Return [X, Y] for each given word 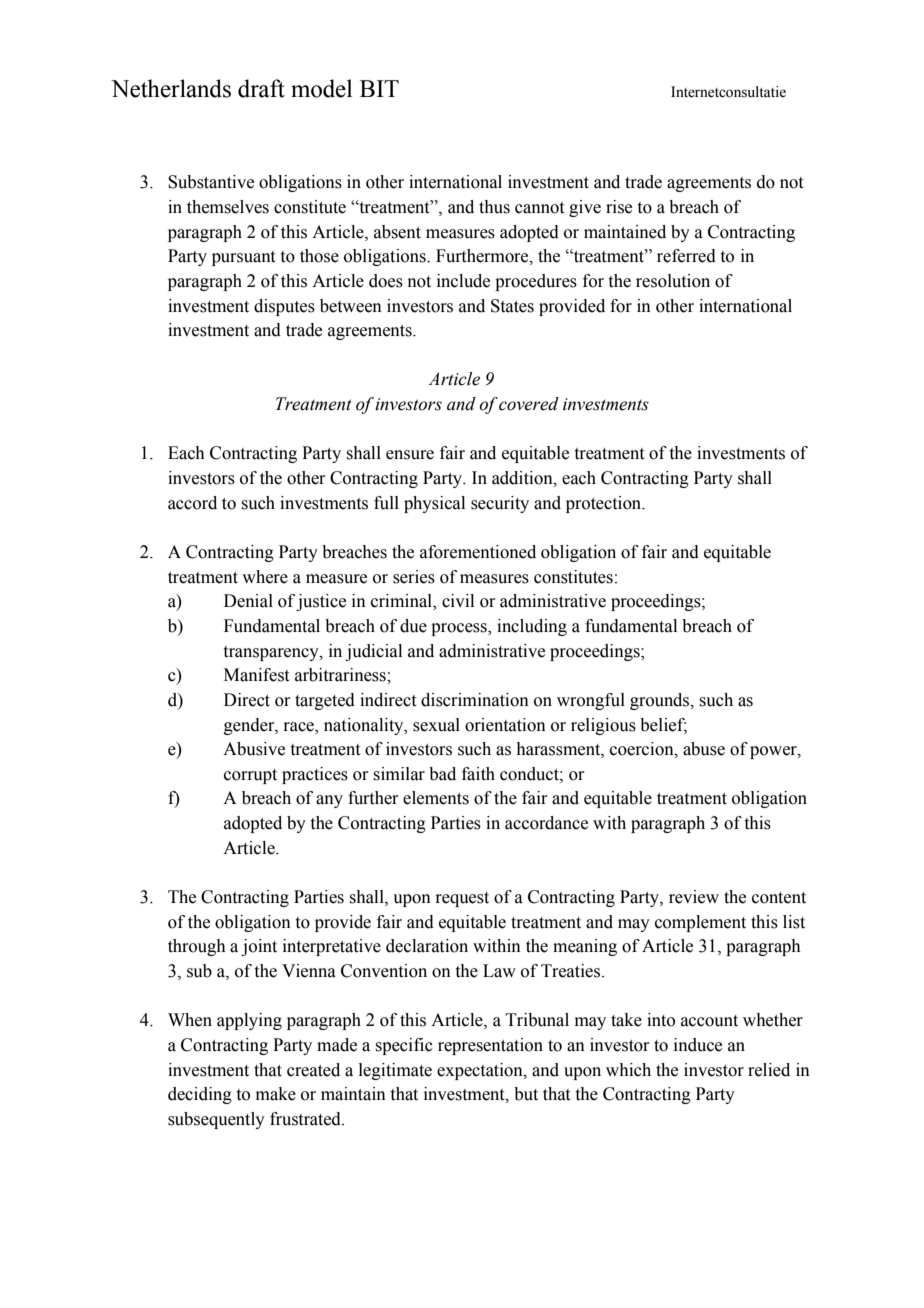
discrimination [475, 700]
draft [261, 88]
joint [259, 947]
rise [619, 207]
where [265, 577]
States [512, 306]
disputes [284, 307]
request [462, 899]
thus [494, 207]
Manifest [256, 675]
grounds [661, 701]
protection [605, 504]
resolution [673, 281]
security [500, 504]
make [276, 1094]
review [694, 897]
